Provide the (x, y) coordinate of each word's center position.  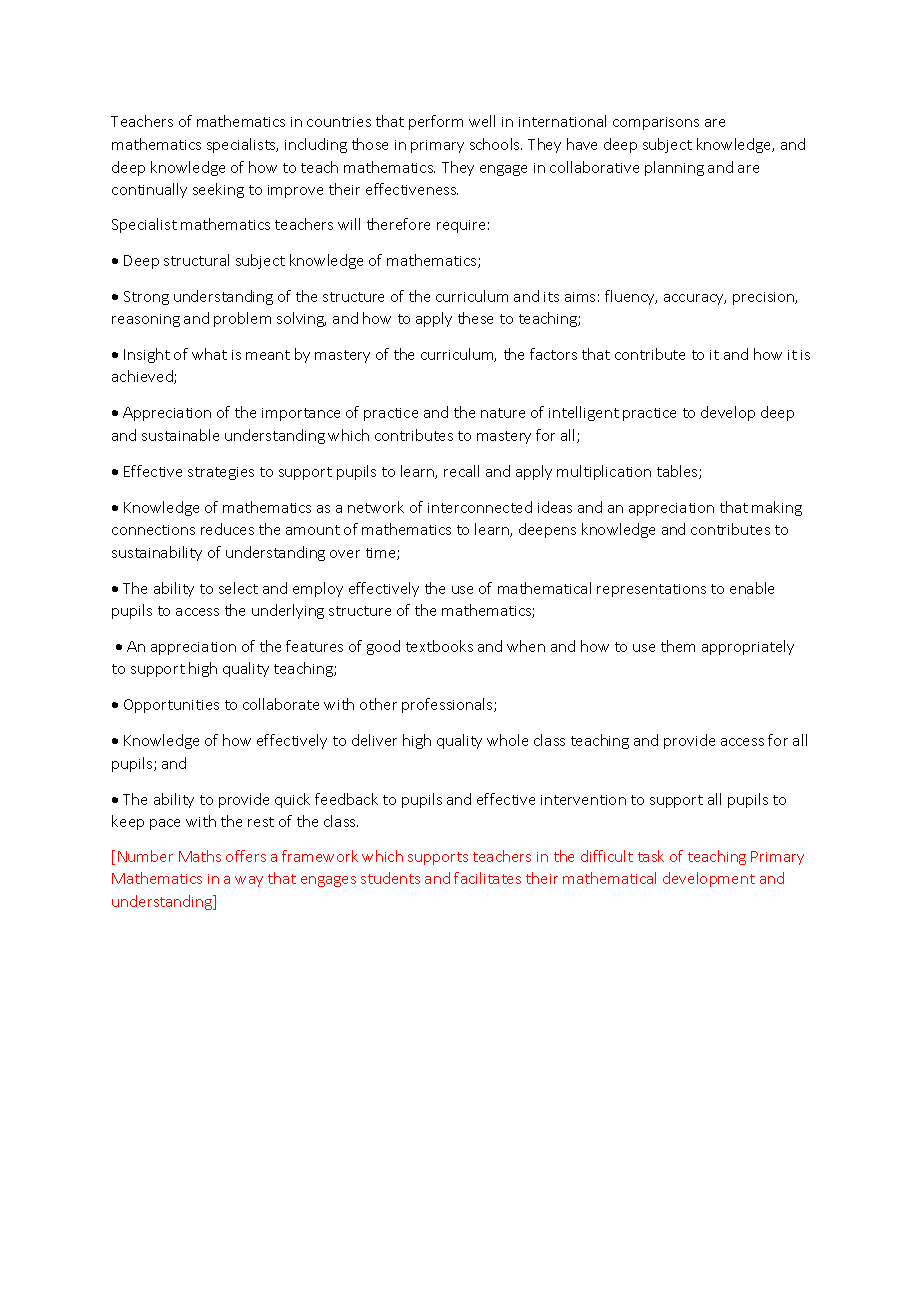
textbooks (439, 646)
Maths (200, 856)
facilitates (487, 878)
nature (503, 413)
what (209, 354)
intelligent (584, 413)
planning (674, 168)
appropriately (748, 647)
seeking (218, 190)
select (238, 588)
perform (436, 122)
